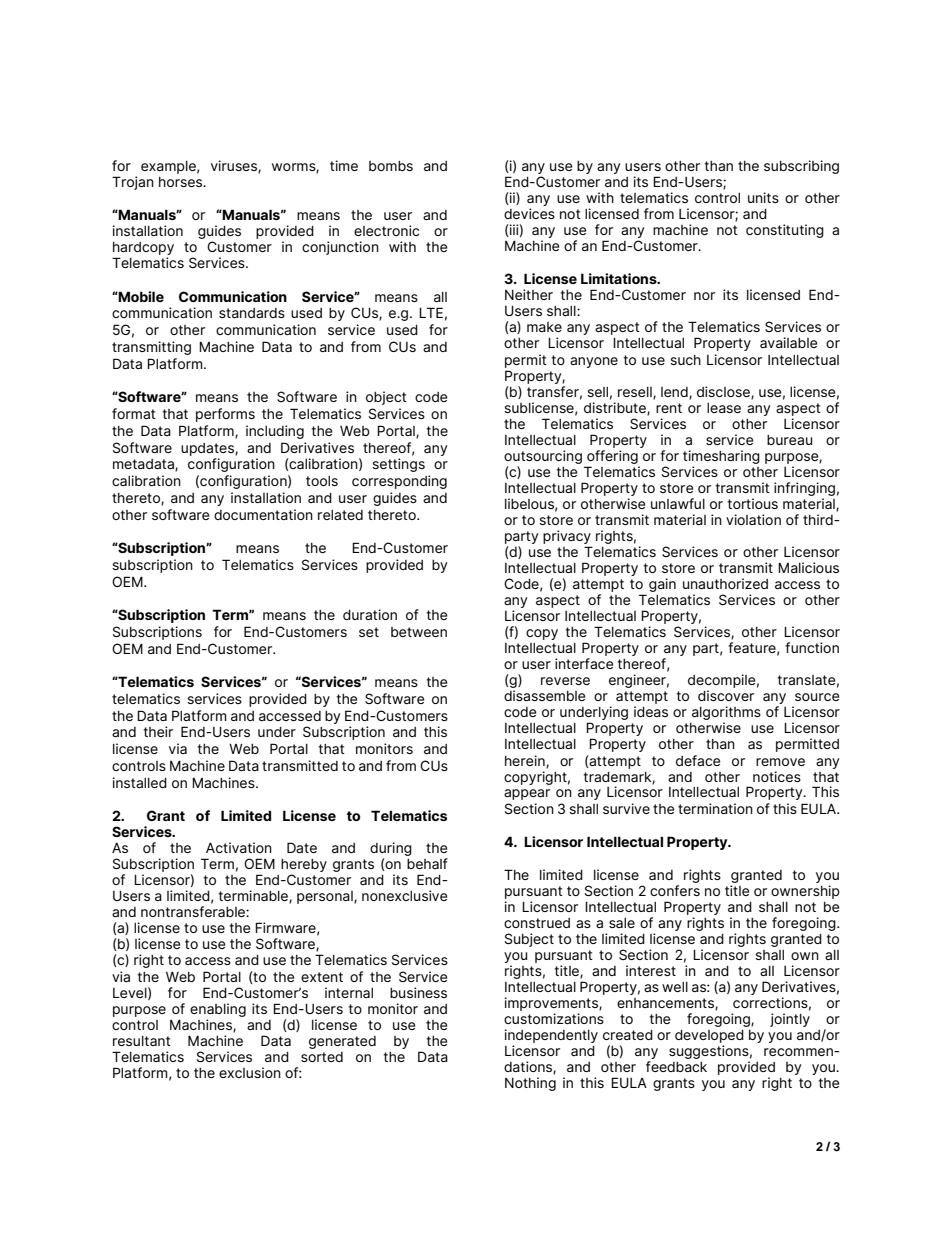  Describe the element at coordinates (763, 197) in the page. I see `units` at that location.
